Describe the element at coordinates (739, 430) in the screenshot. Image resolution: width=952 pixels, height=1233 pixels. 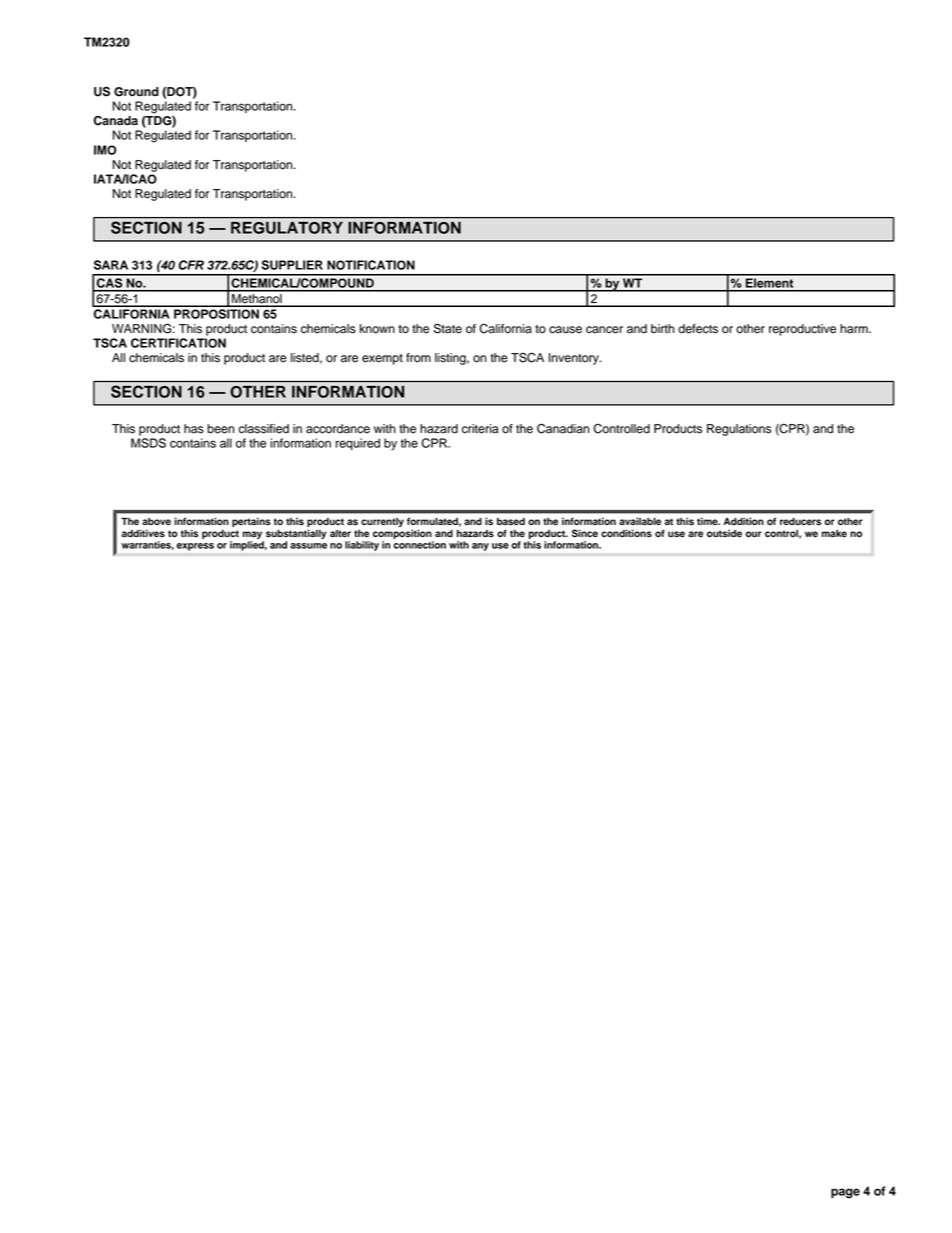
I see `Regulations` at that location.
